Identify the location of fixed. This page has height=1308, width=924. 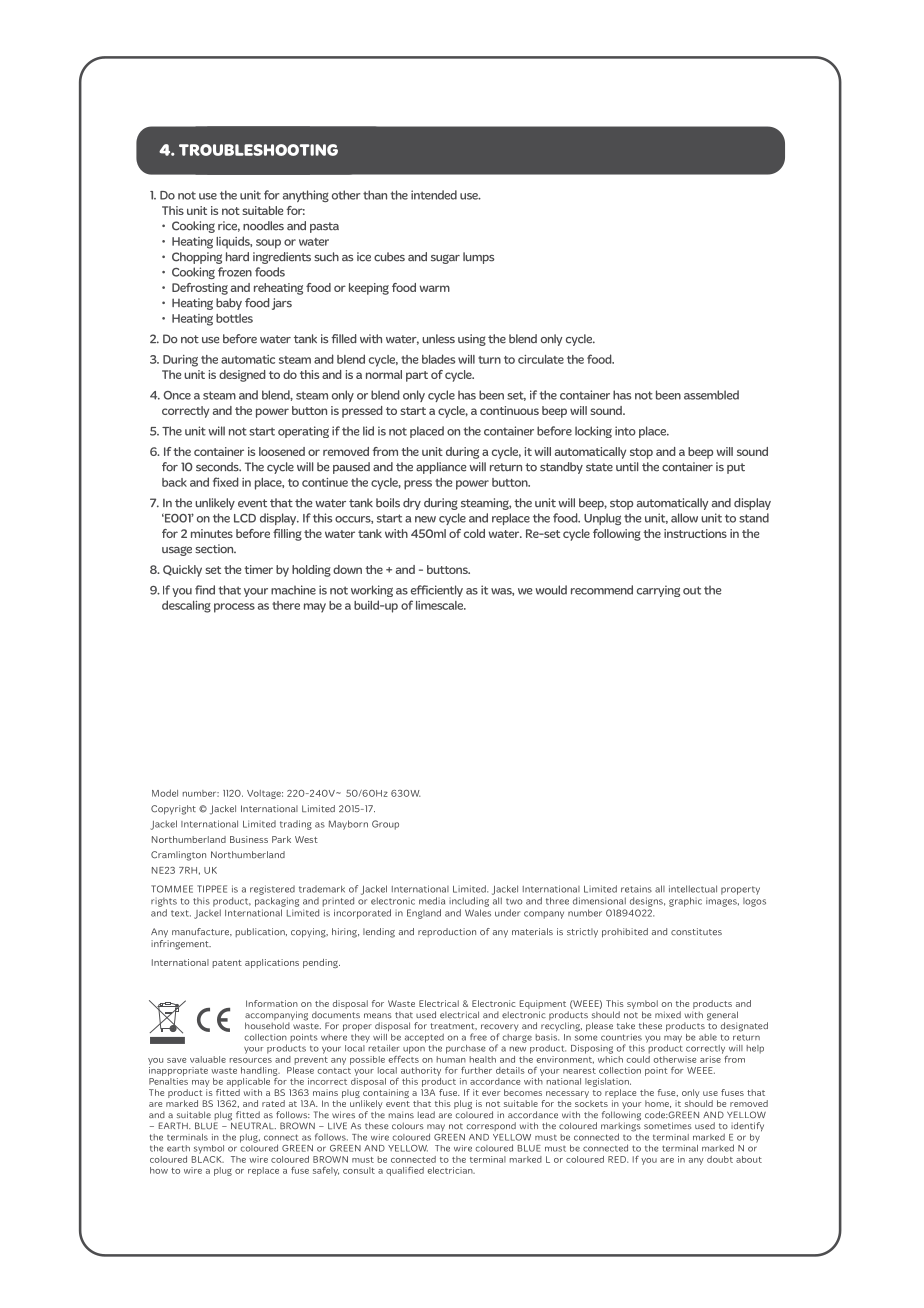
(226, 482).
